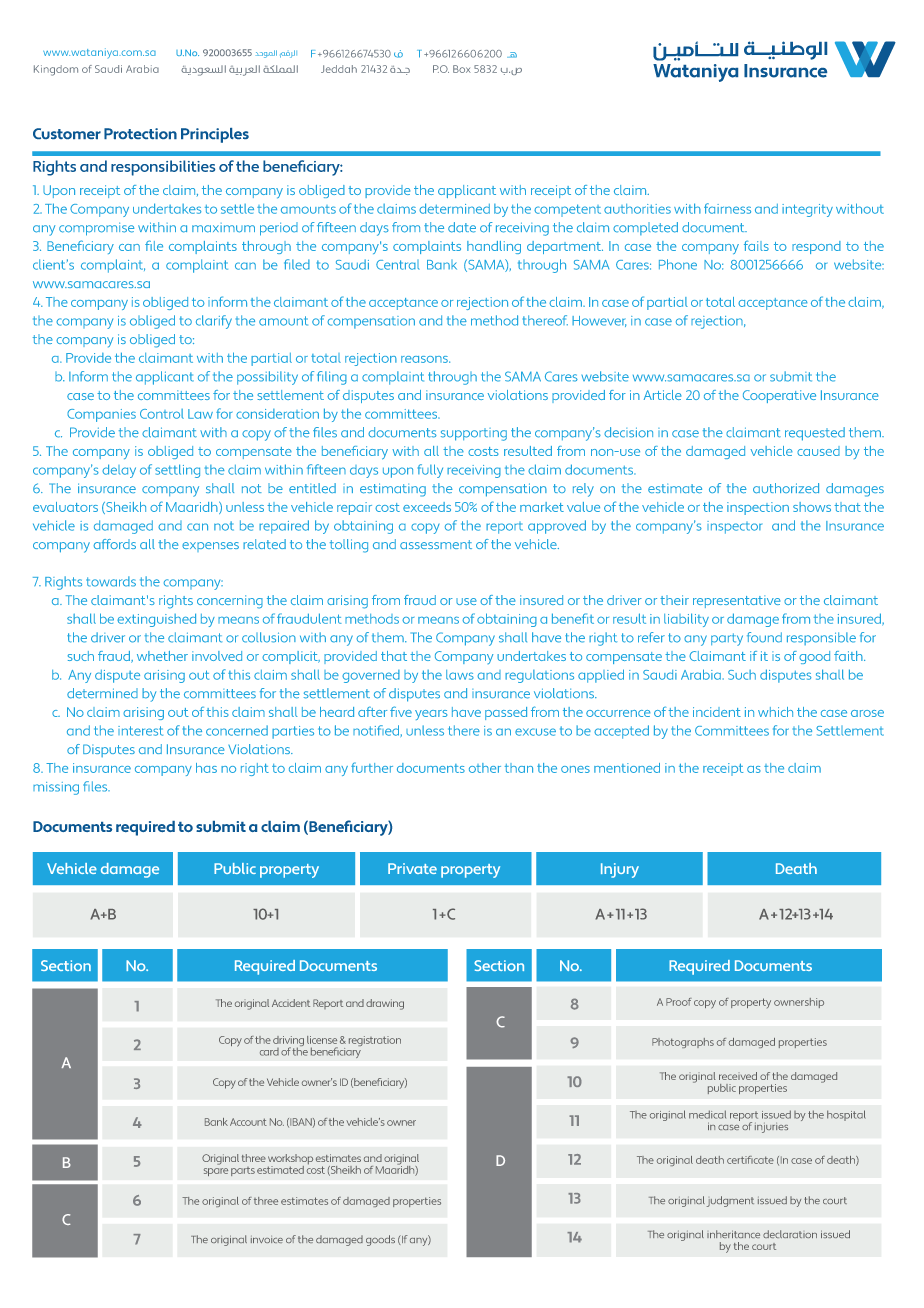 The image size is (924, 1308). Describe the element at coordinates (163, 168) in the screenshot. I see `responsibilities` at that location.
